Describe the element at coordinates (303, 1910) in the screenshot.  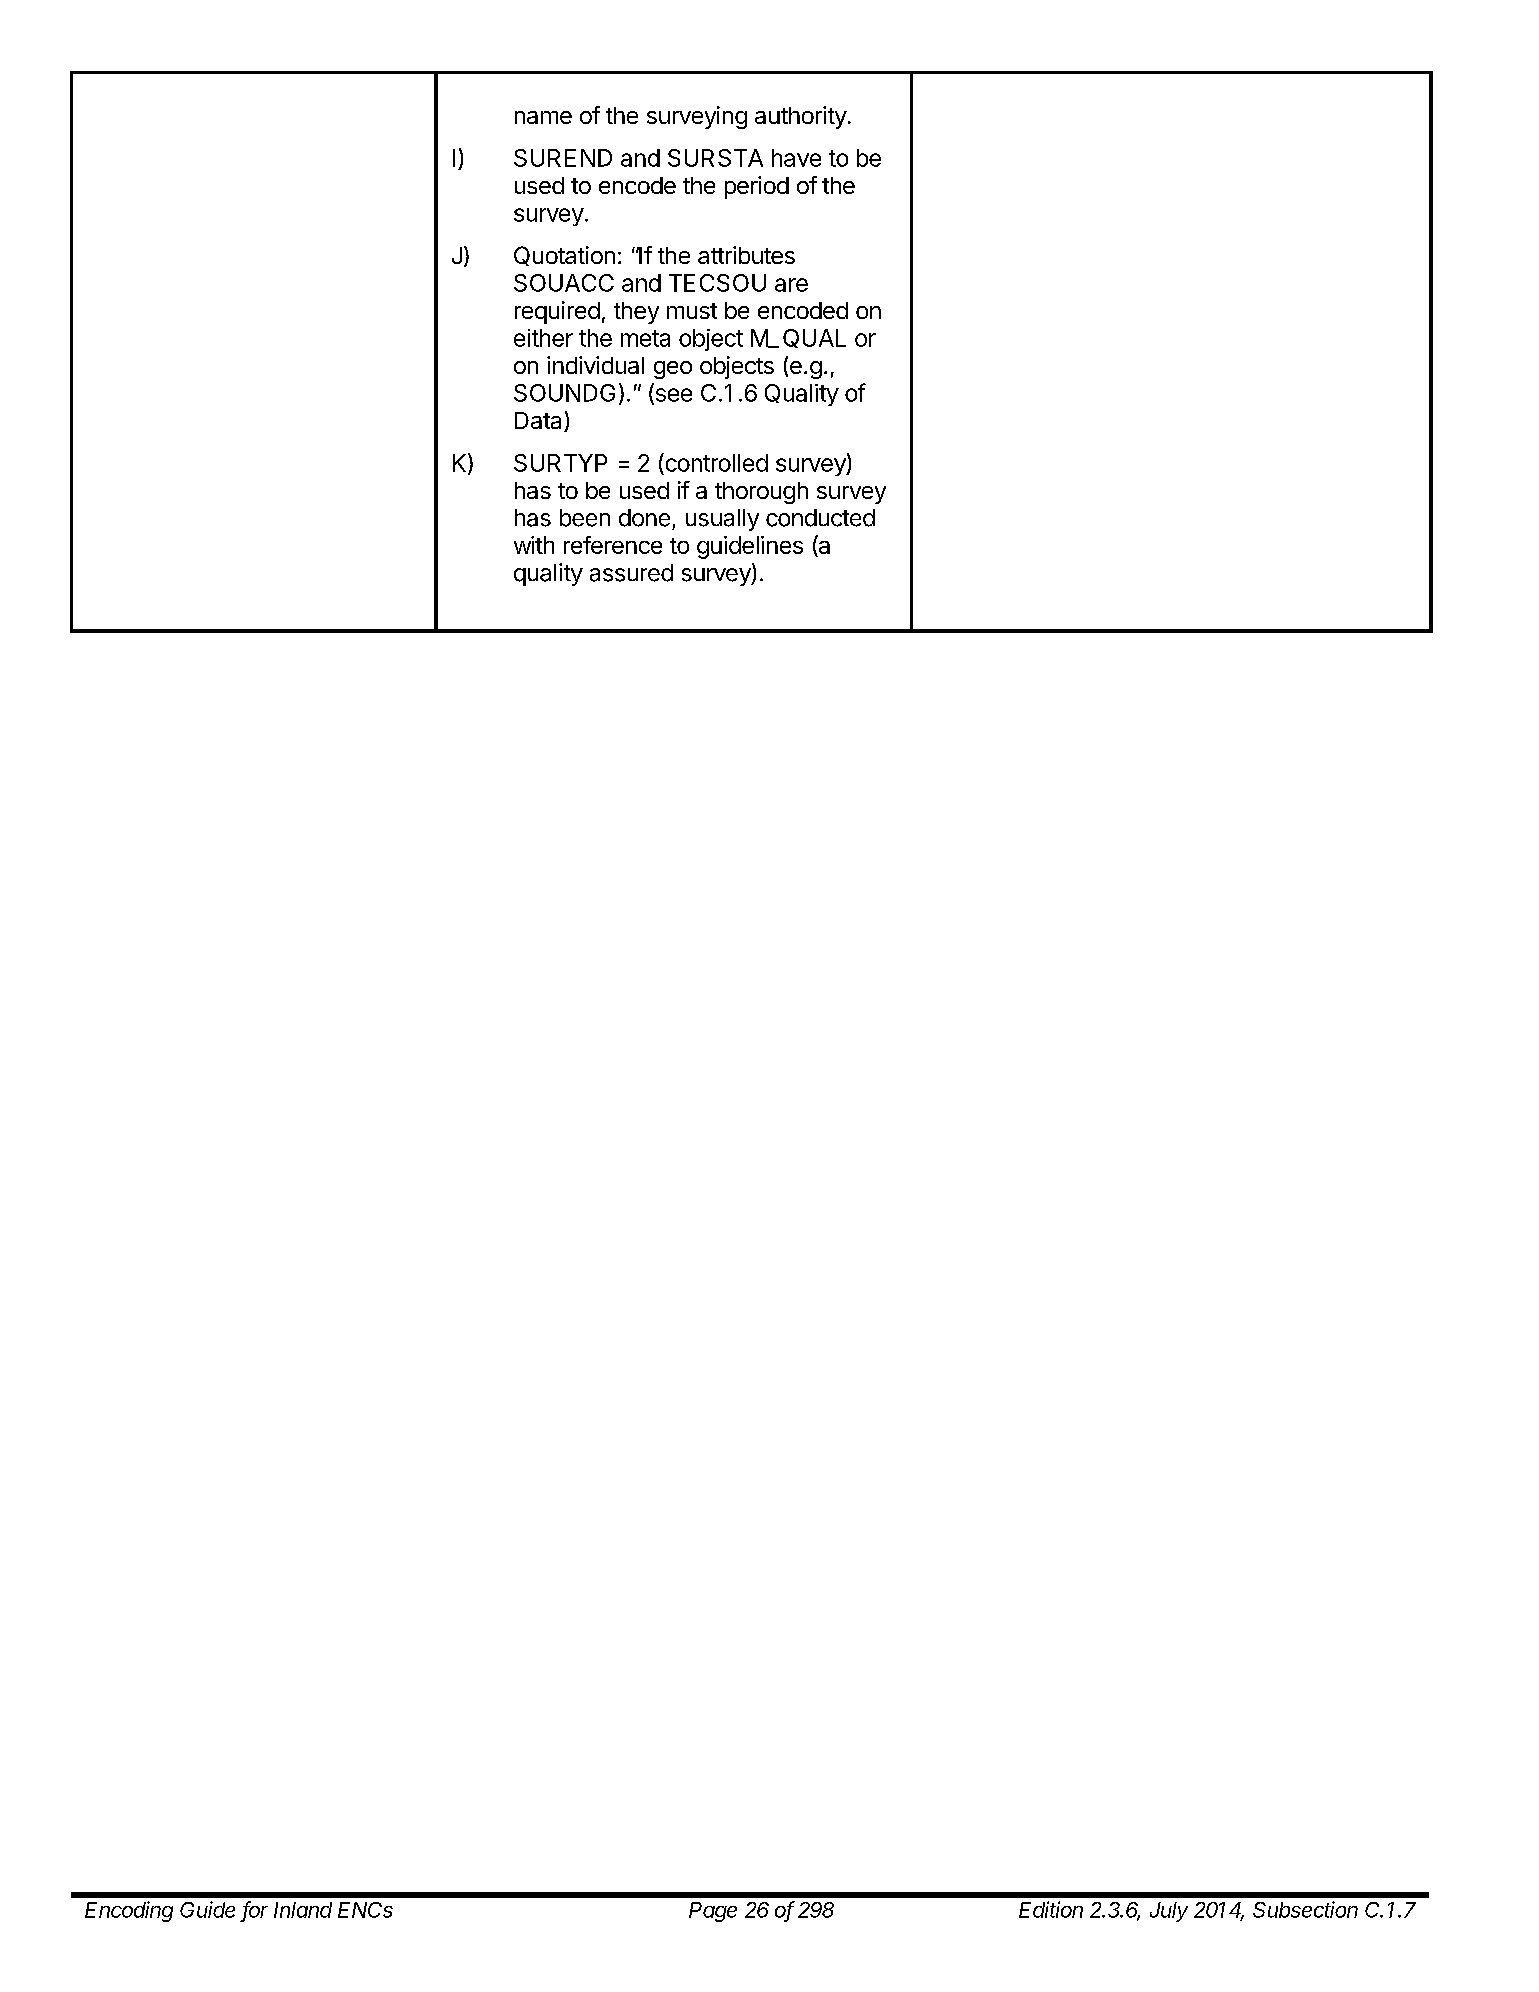
I see `Inland` at that location.
